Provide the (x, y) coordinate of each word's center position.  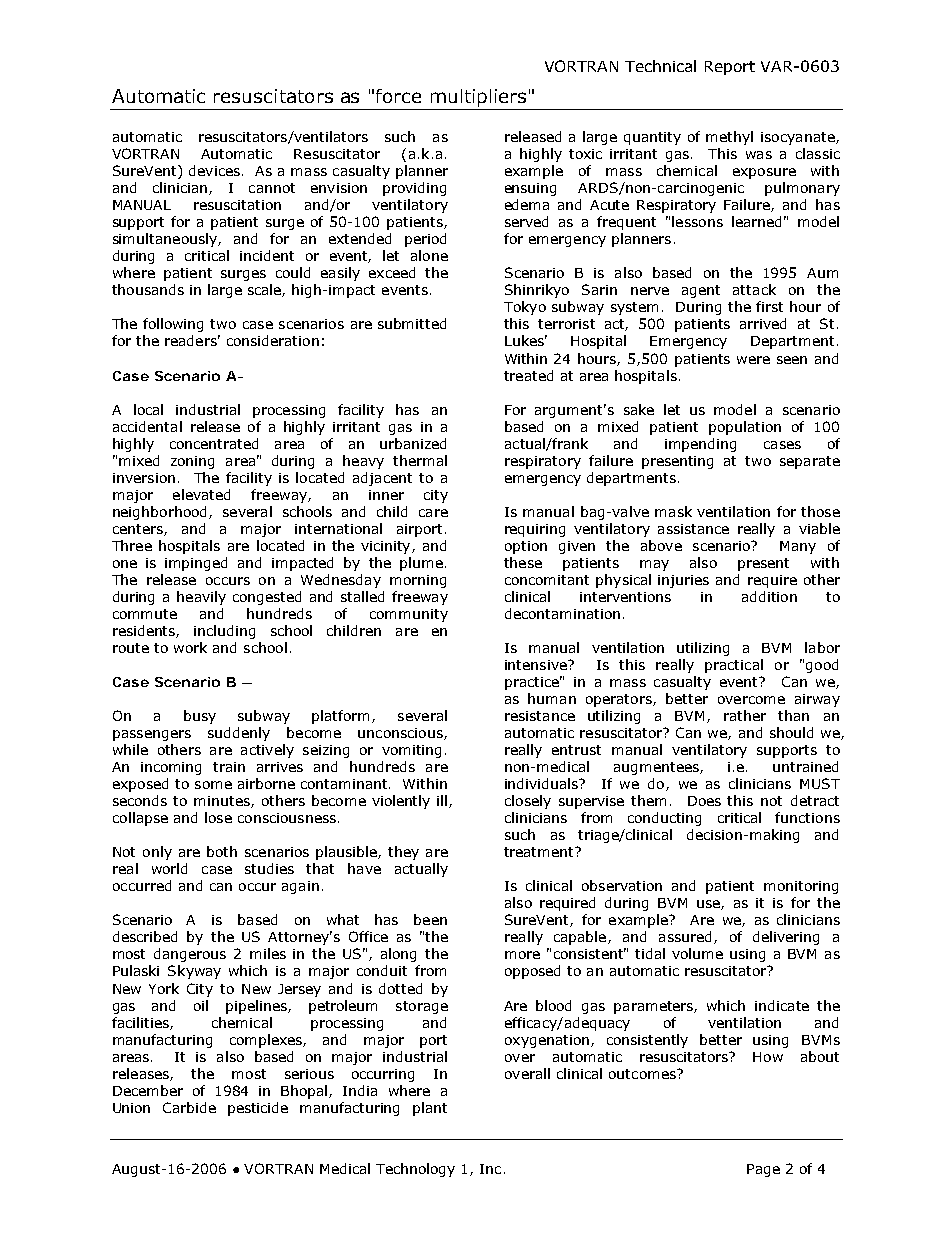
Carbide (189, 1107)
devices (214, 170)
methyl (729, 138)
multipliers (479, 99)
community (409, 615)
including (224, 632)
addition (769, 596)
